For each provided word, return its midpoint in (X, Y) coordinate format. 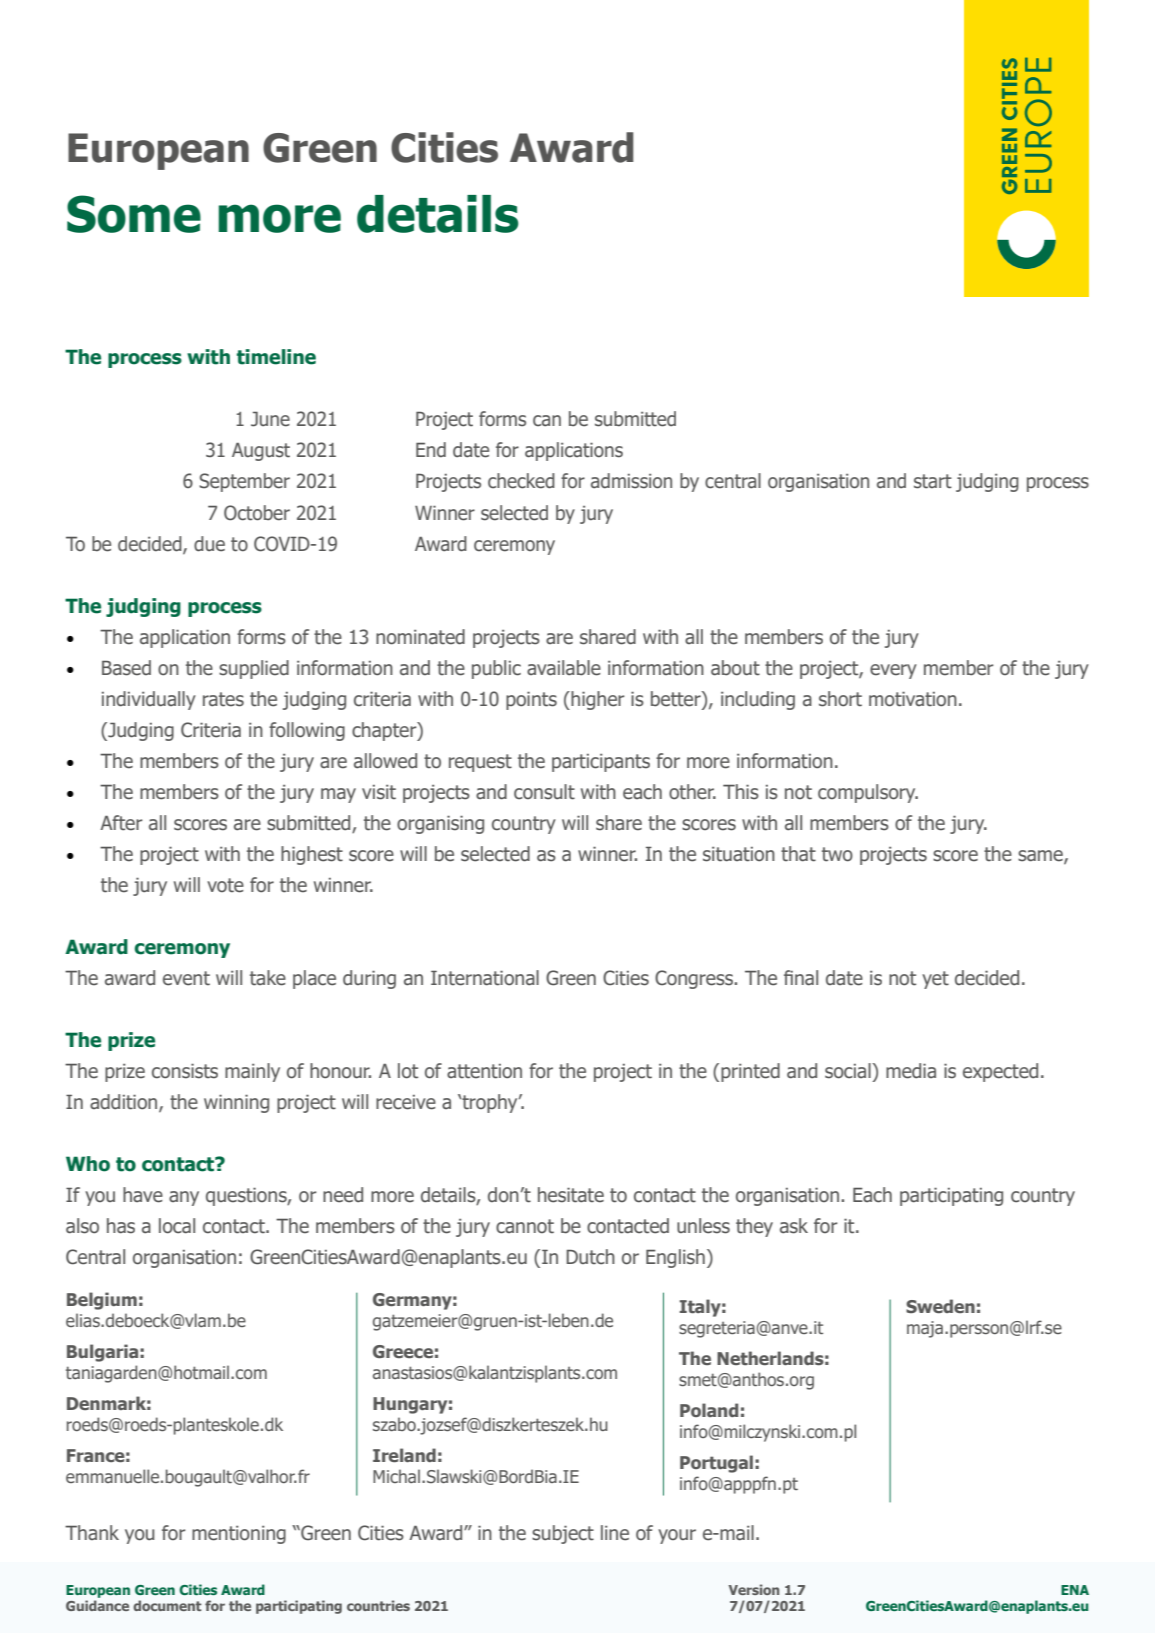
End (431, 450)
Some (134, 214)
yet (935, 980)
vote (225, 885)
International (485, 978)
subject (563, 1534)
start (933, 481)
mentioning (239, 1535)
